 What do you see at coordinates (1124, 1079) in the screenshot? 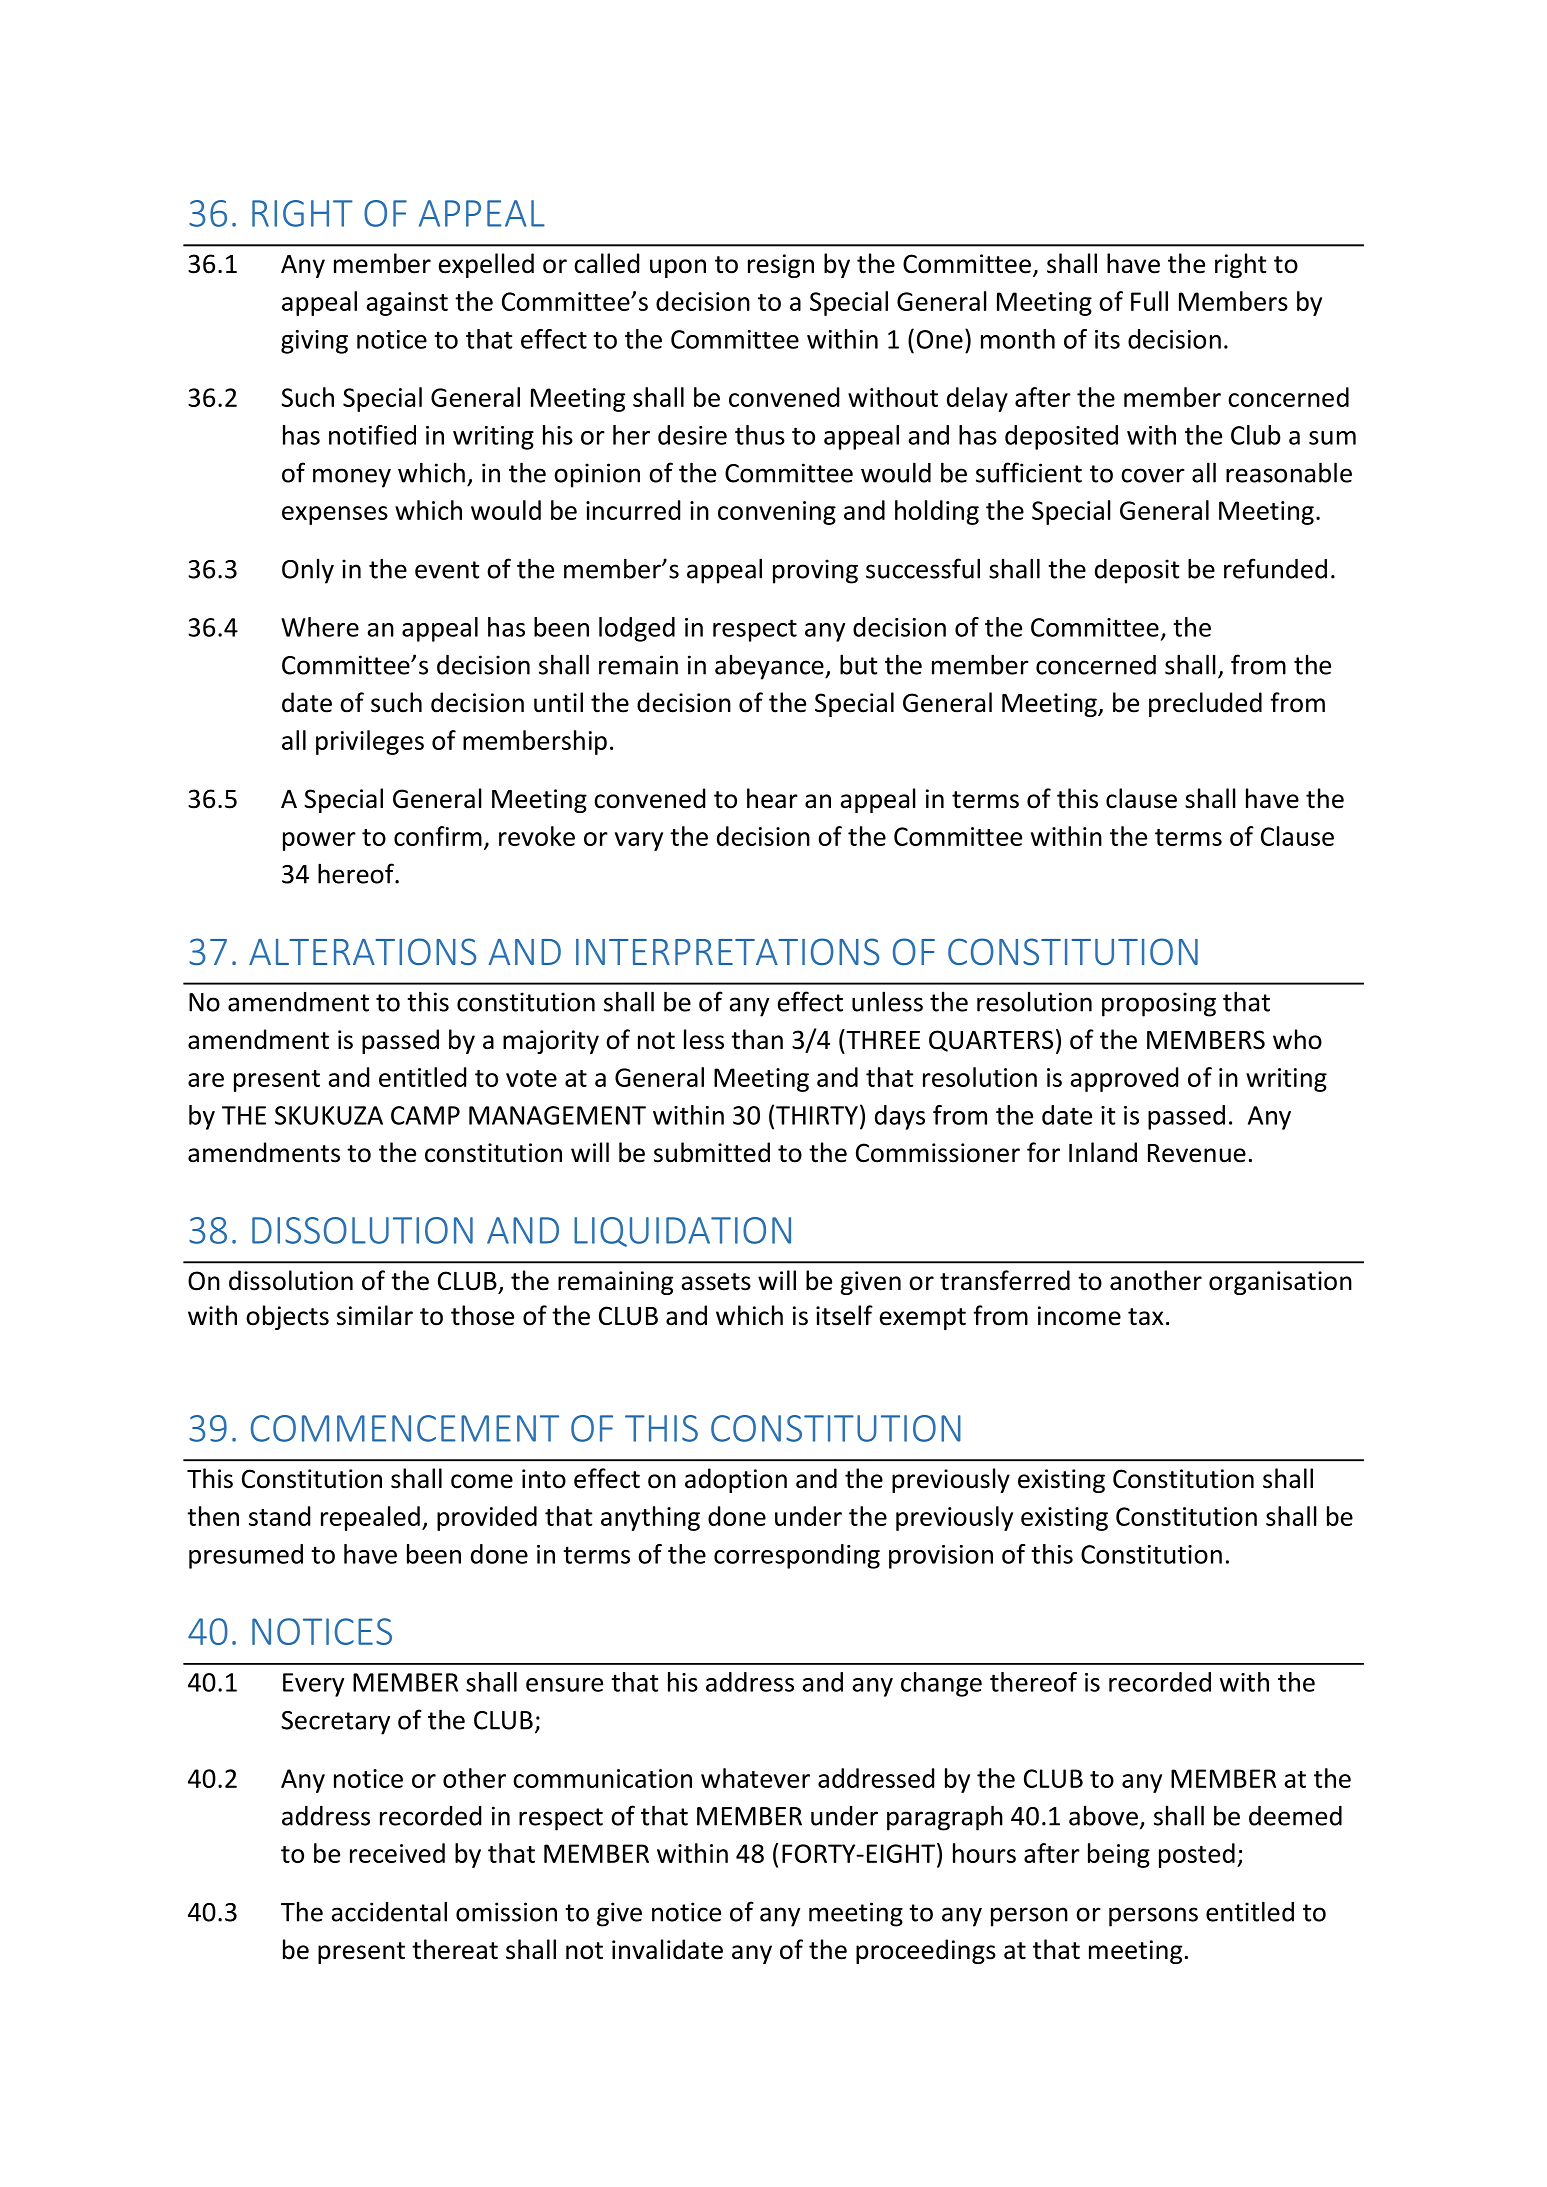
I see `approved` at bounding box center [1124, 1079].
